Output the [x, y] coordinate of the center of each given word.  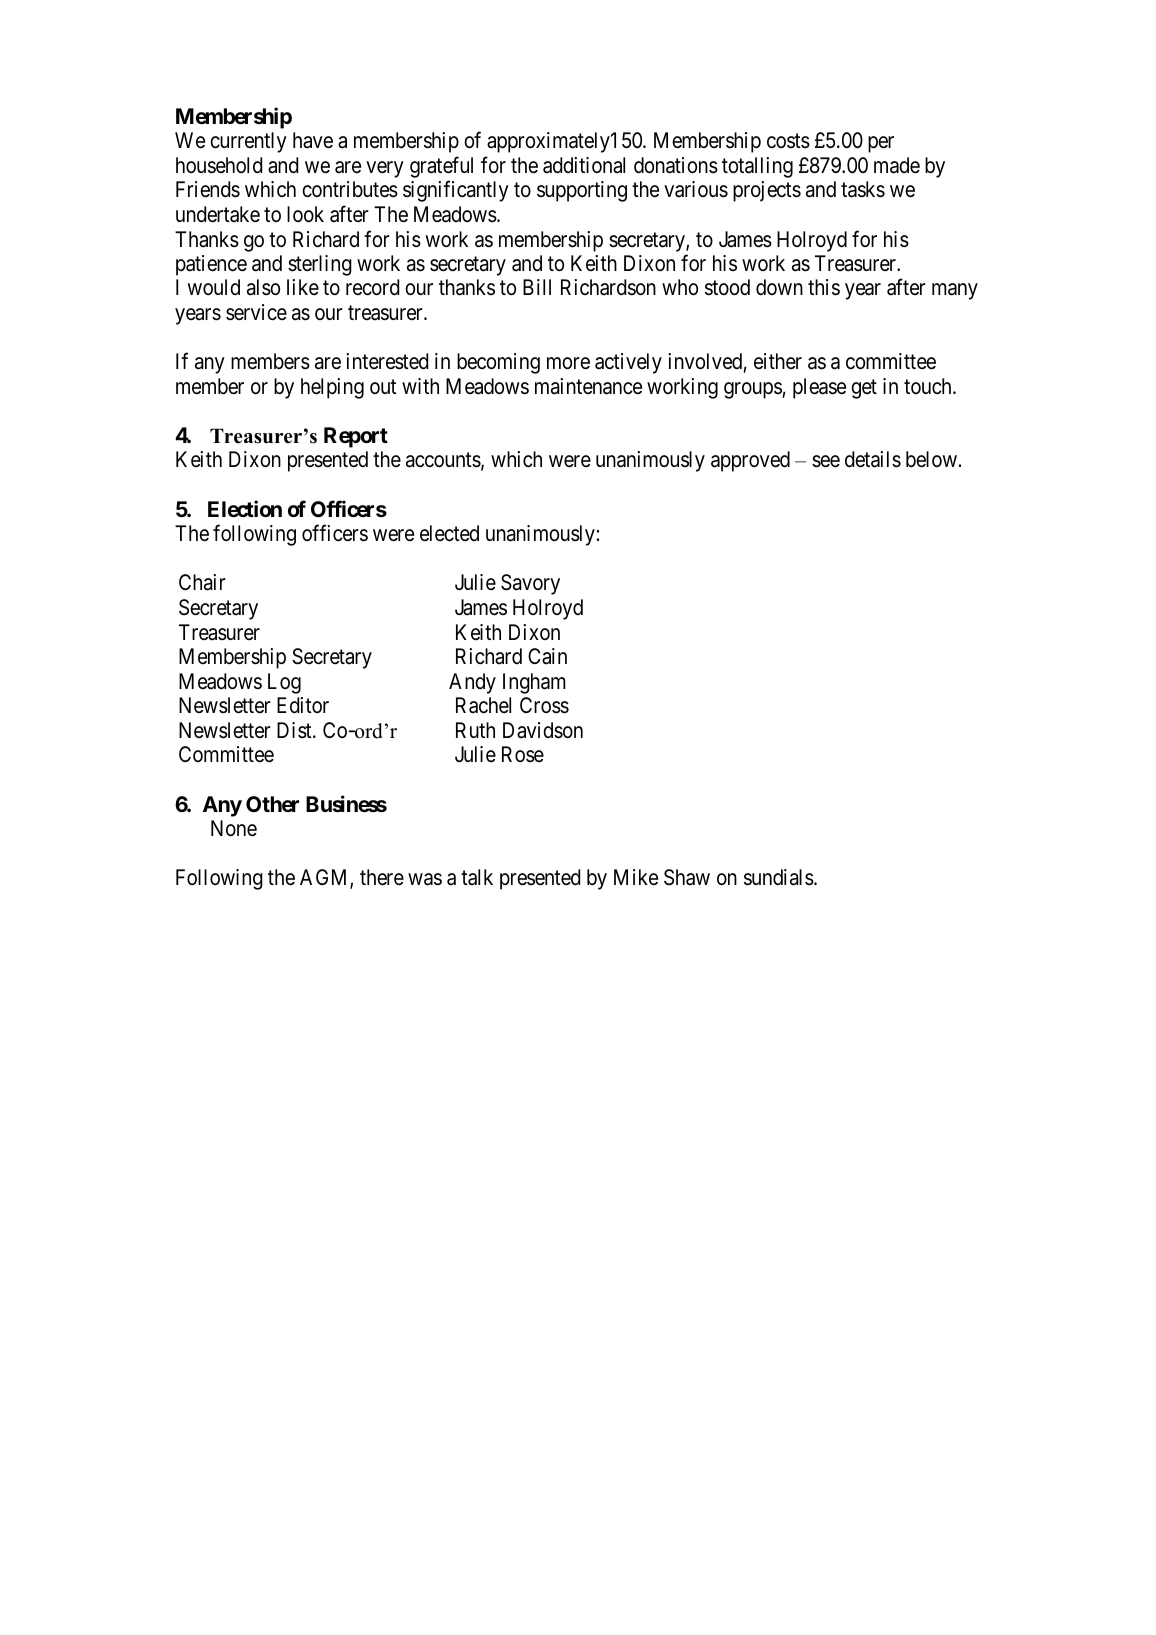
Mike [636, 877]
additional [584, 165]
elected [449, 533]
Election [245, 508]
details [873, 459]
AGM [325, 878]
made [897, 165]
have [313, 140]
